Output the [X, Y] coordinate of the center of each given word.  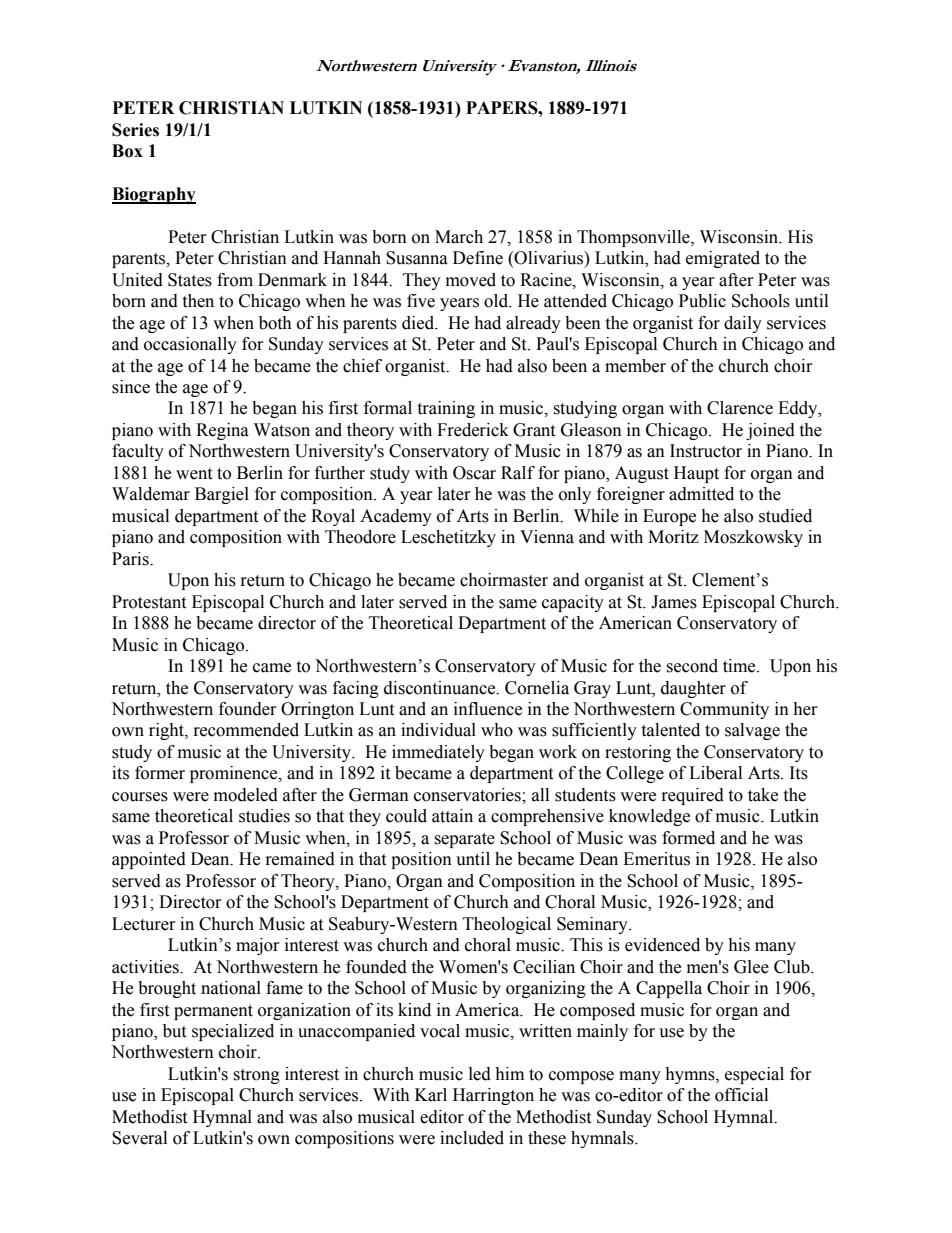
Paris [131, 559]
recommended [246, 730]
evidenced [662, 945]
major [258, 946]
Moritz [673, 537]
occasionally [190, 345]
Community [724, 710]
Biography [154, 195]
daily [743, 324]
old [497, 301]
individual [438, 730]
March [459, 237]
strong [256, 1076]
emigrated [723, 259]
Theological [507, 925]
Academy [396, 517]
